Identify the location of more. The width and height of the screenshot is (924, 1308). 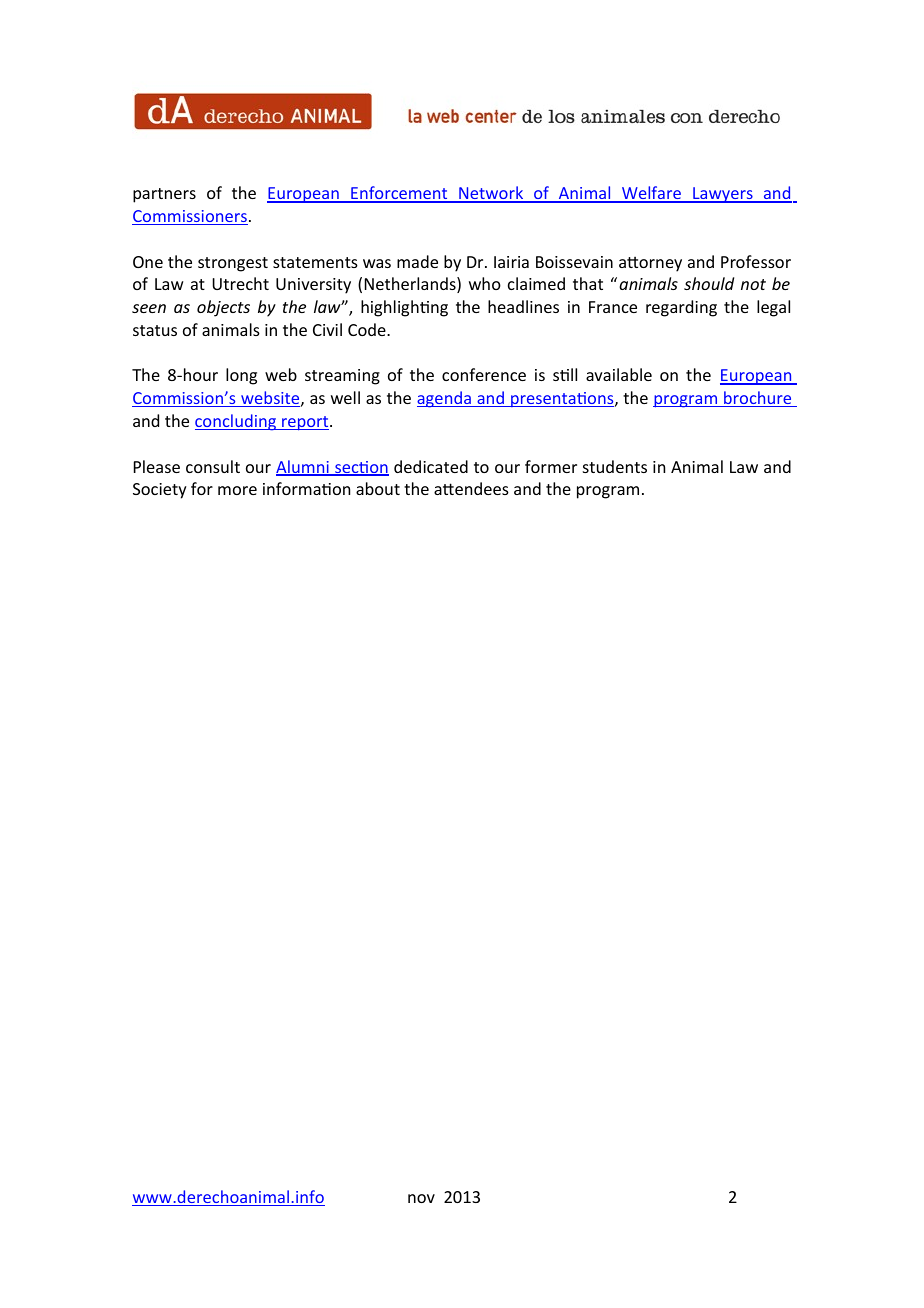
(237, 490).
